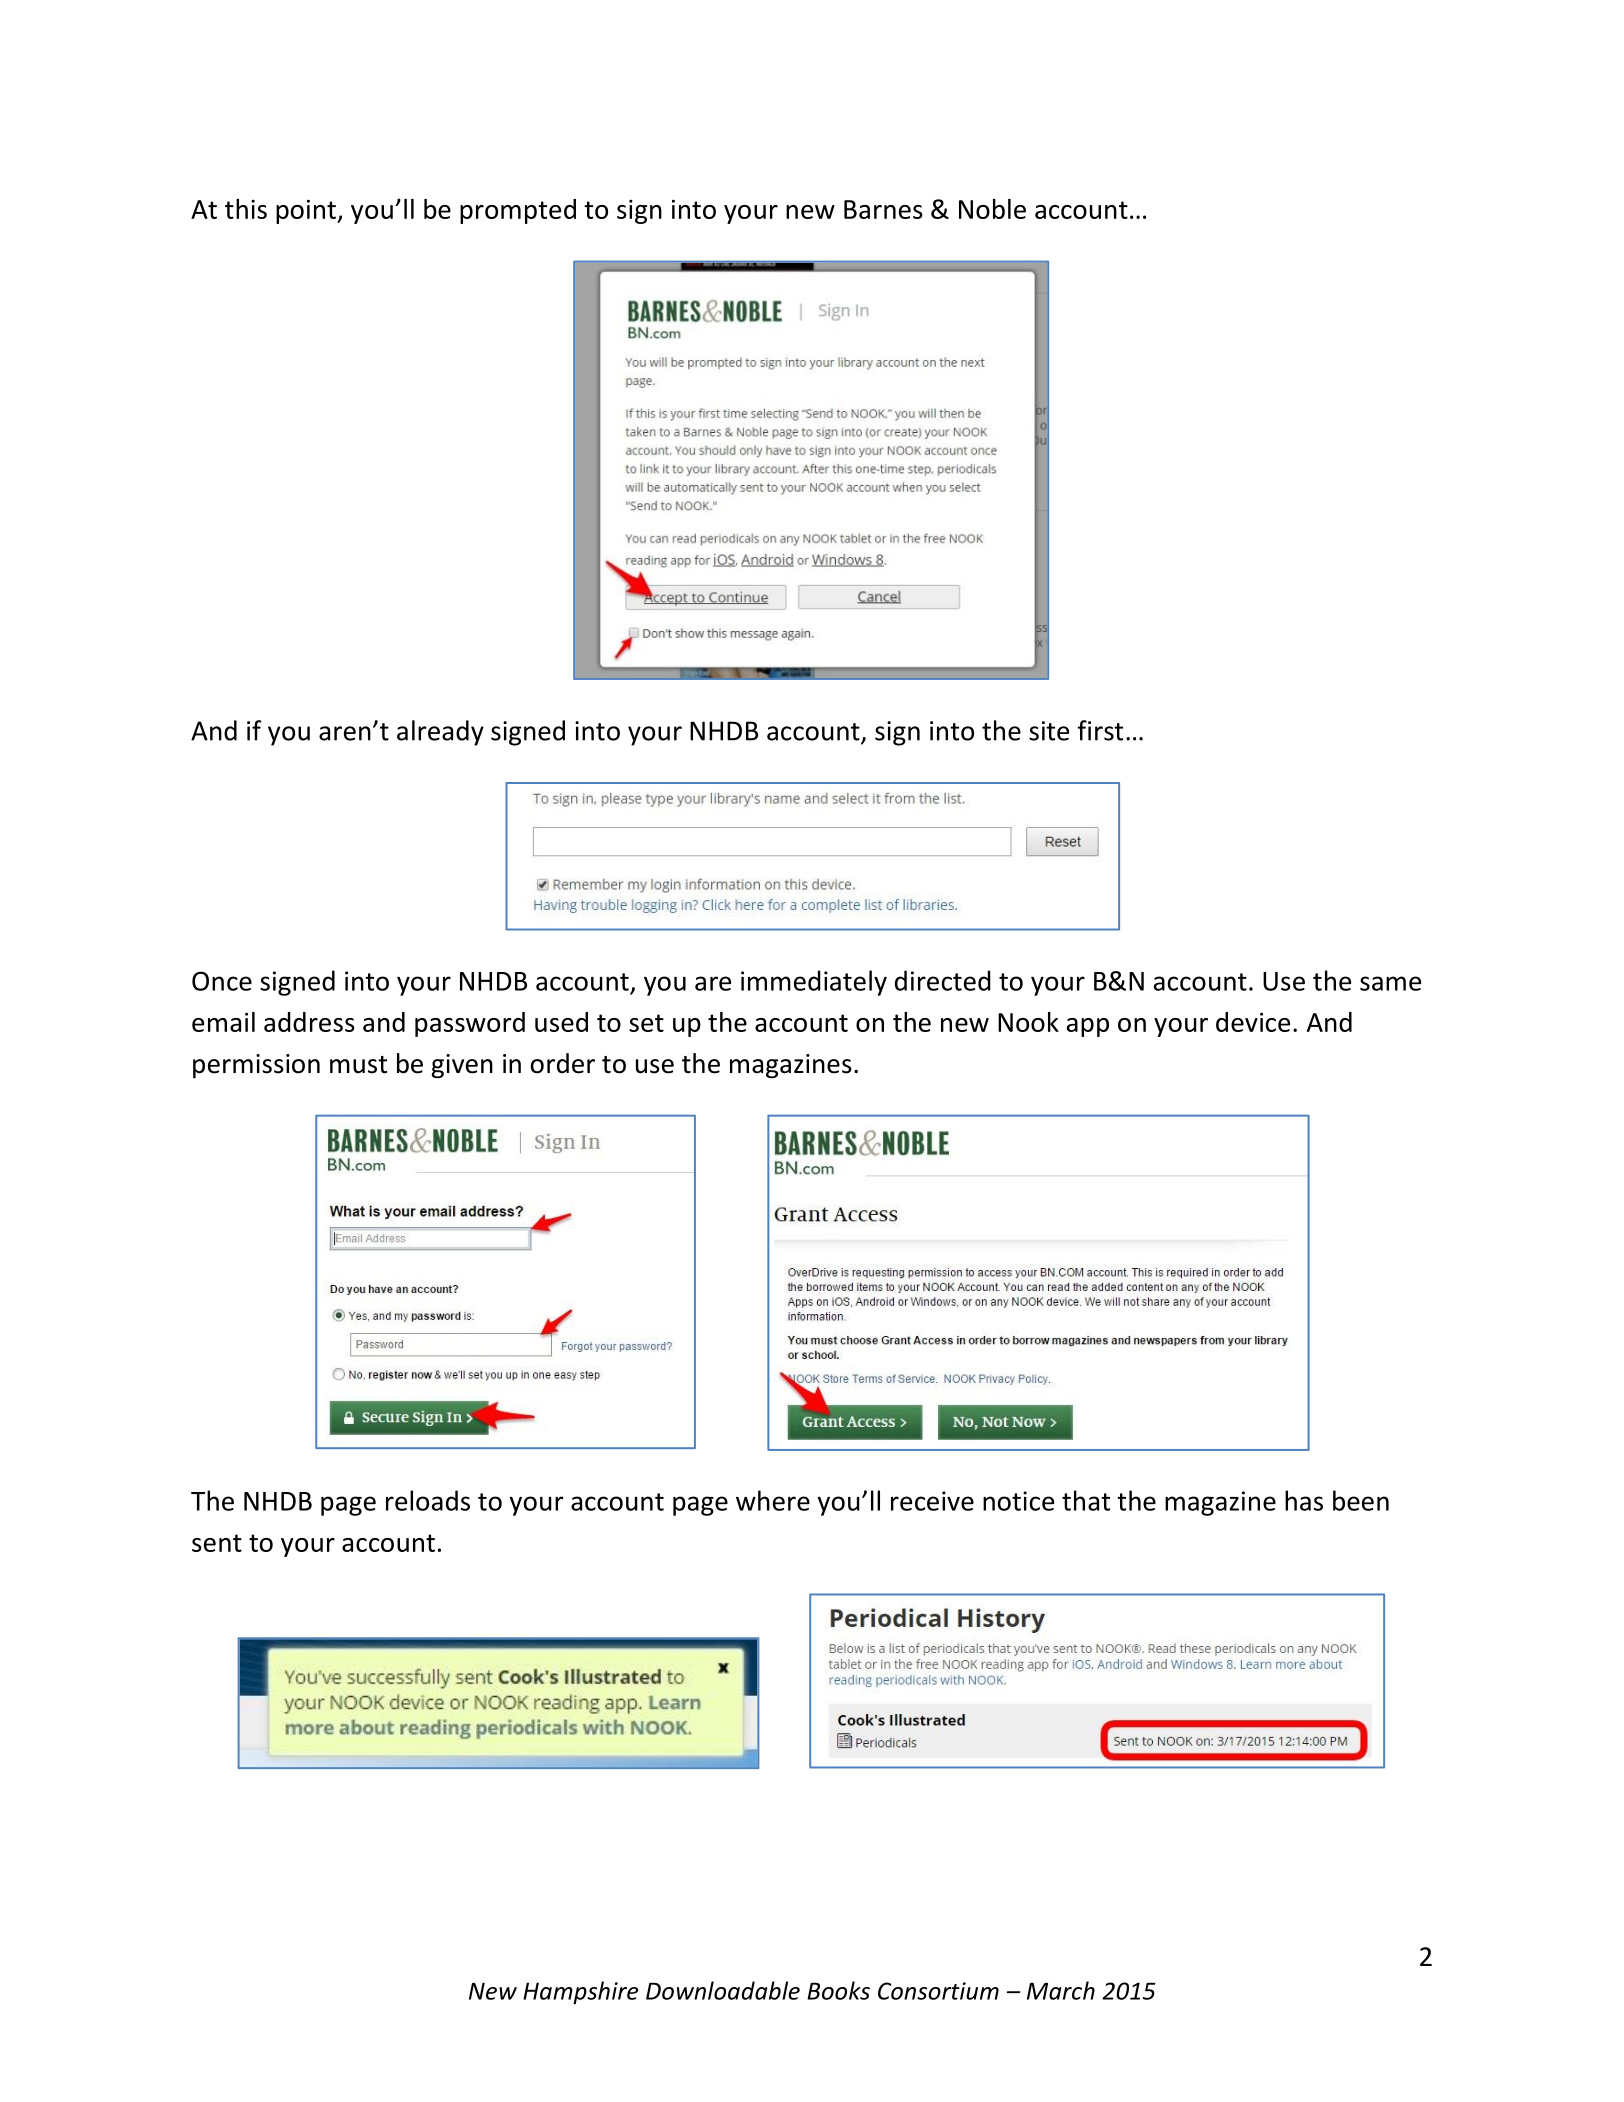 Image resolution: width=1624 pixels, height=2102 pixels. Describe the element at coordinates (1253, 1022) in the screenshot. I see `device` at that location.
